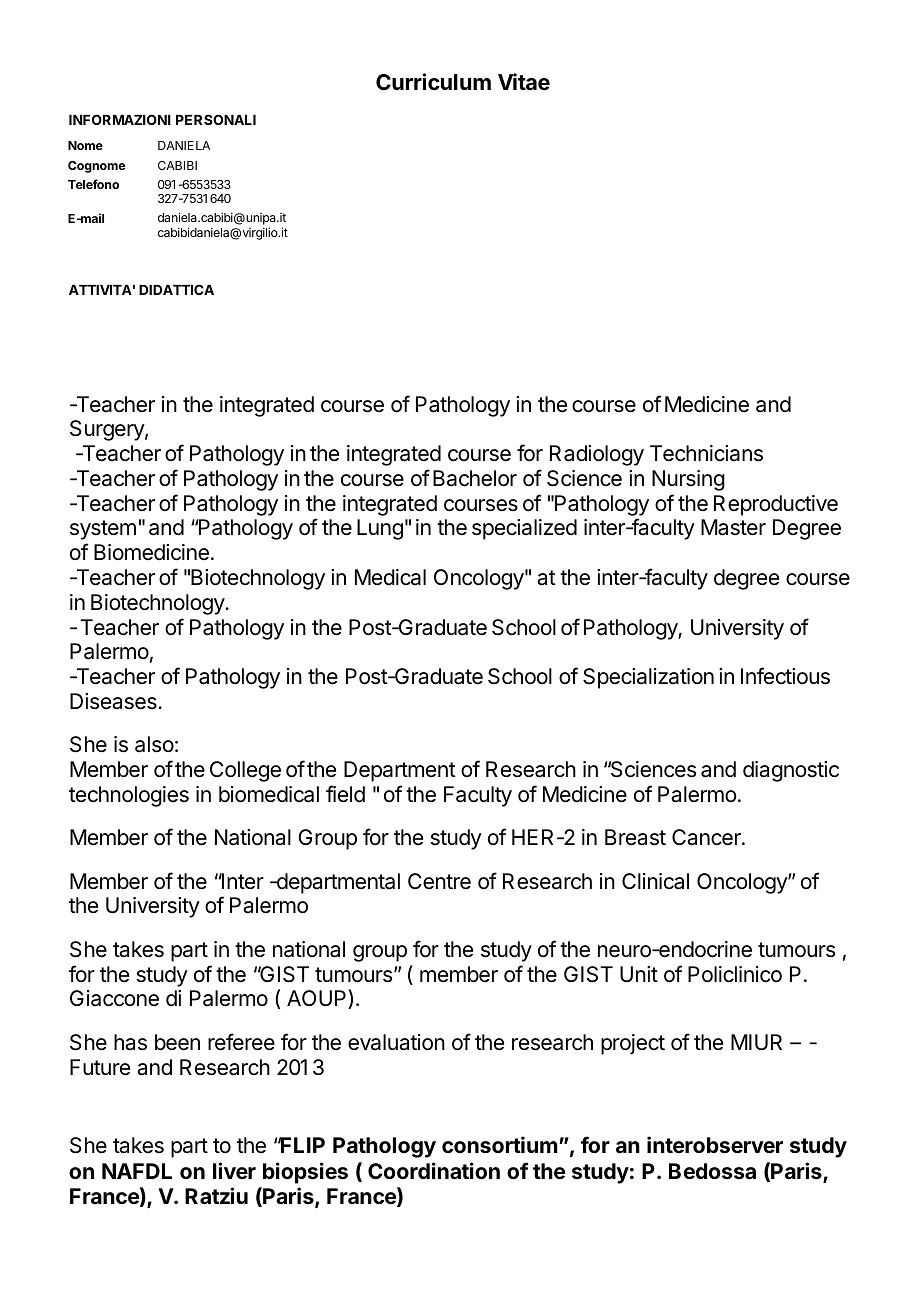 This screenshot has width=924, height=1308. Describe the element at coordinates (103, 530) in the screenshot. I see `system` at that location.
